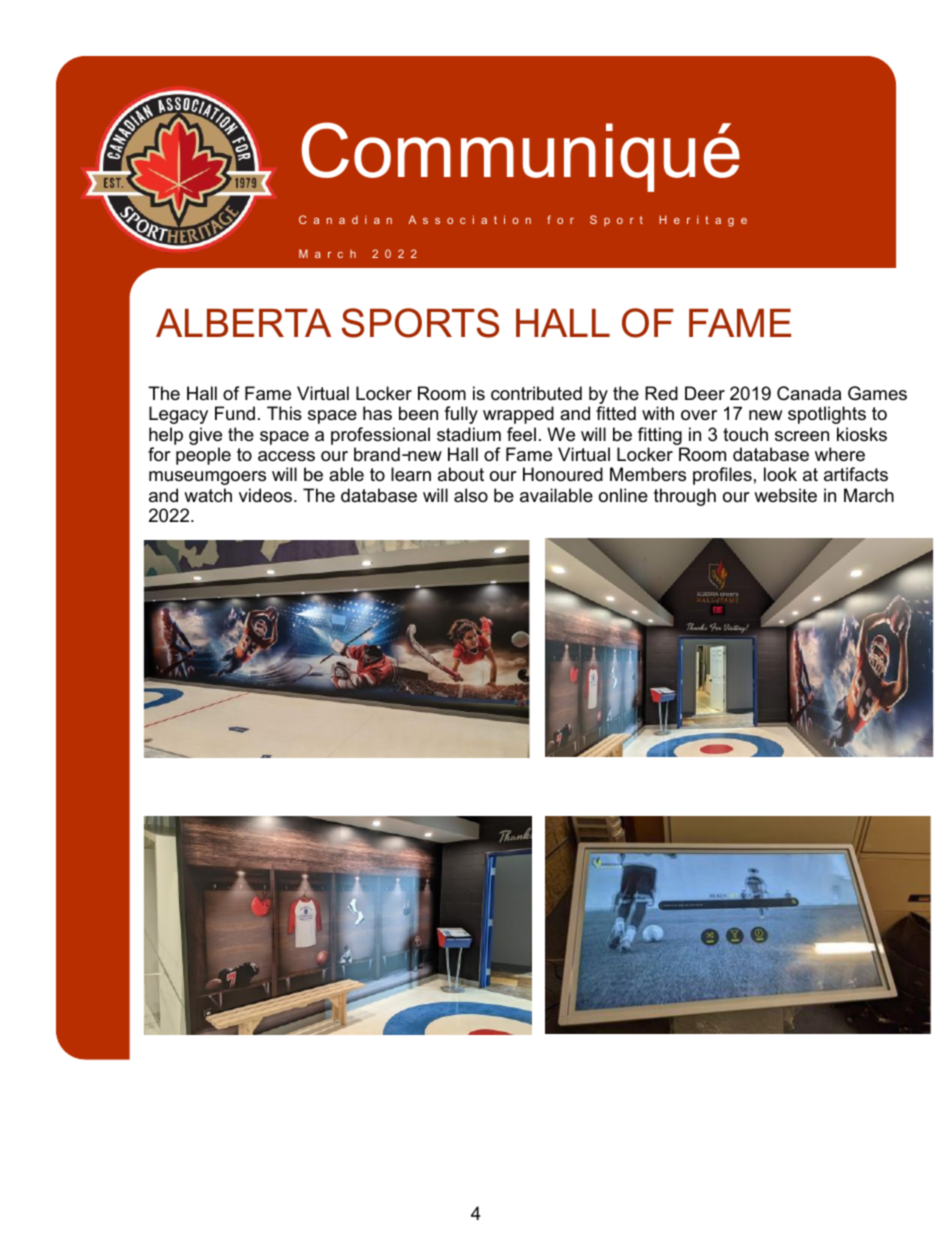 This document has width=952, height=1233. Describe the element at coordinates (471, 495) in the document. I see `also` at that location.
